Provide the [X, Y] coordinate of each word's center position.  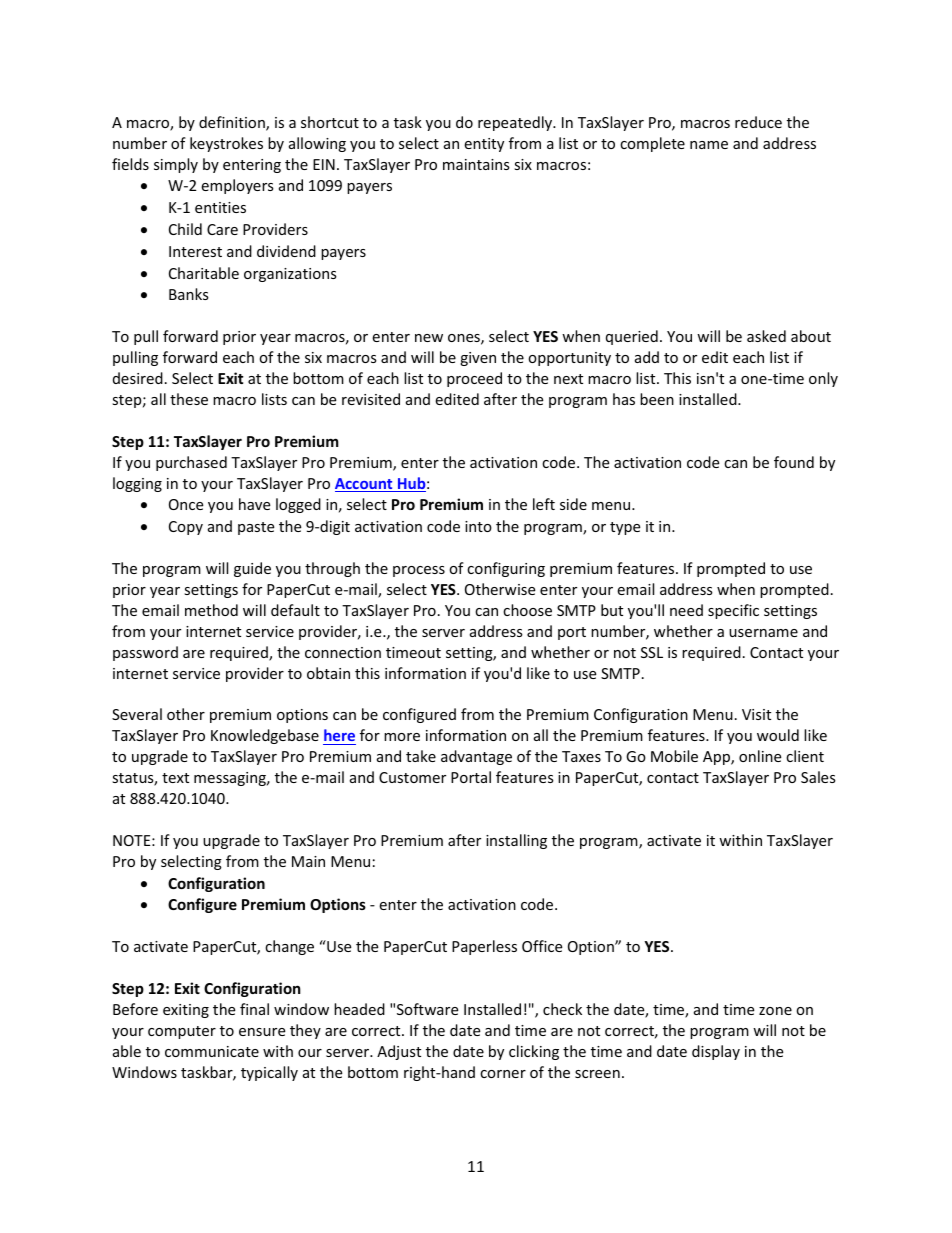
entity [484, 145]
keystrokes [226, 144]
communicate [212, 1051]
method [211, 610]
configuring [506, 569]
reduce [758, 122]
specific [733, 611]
